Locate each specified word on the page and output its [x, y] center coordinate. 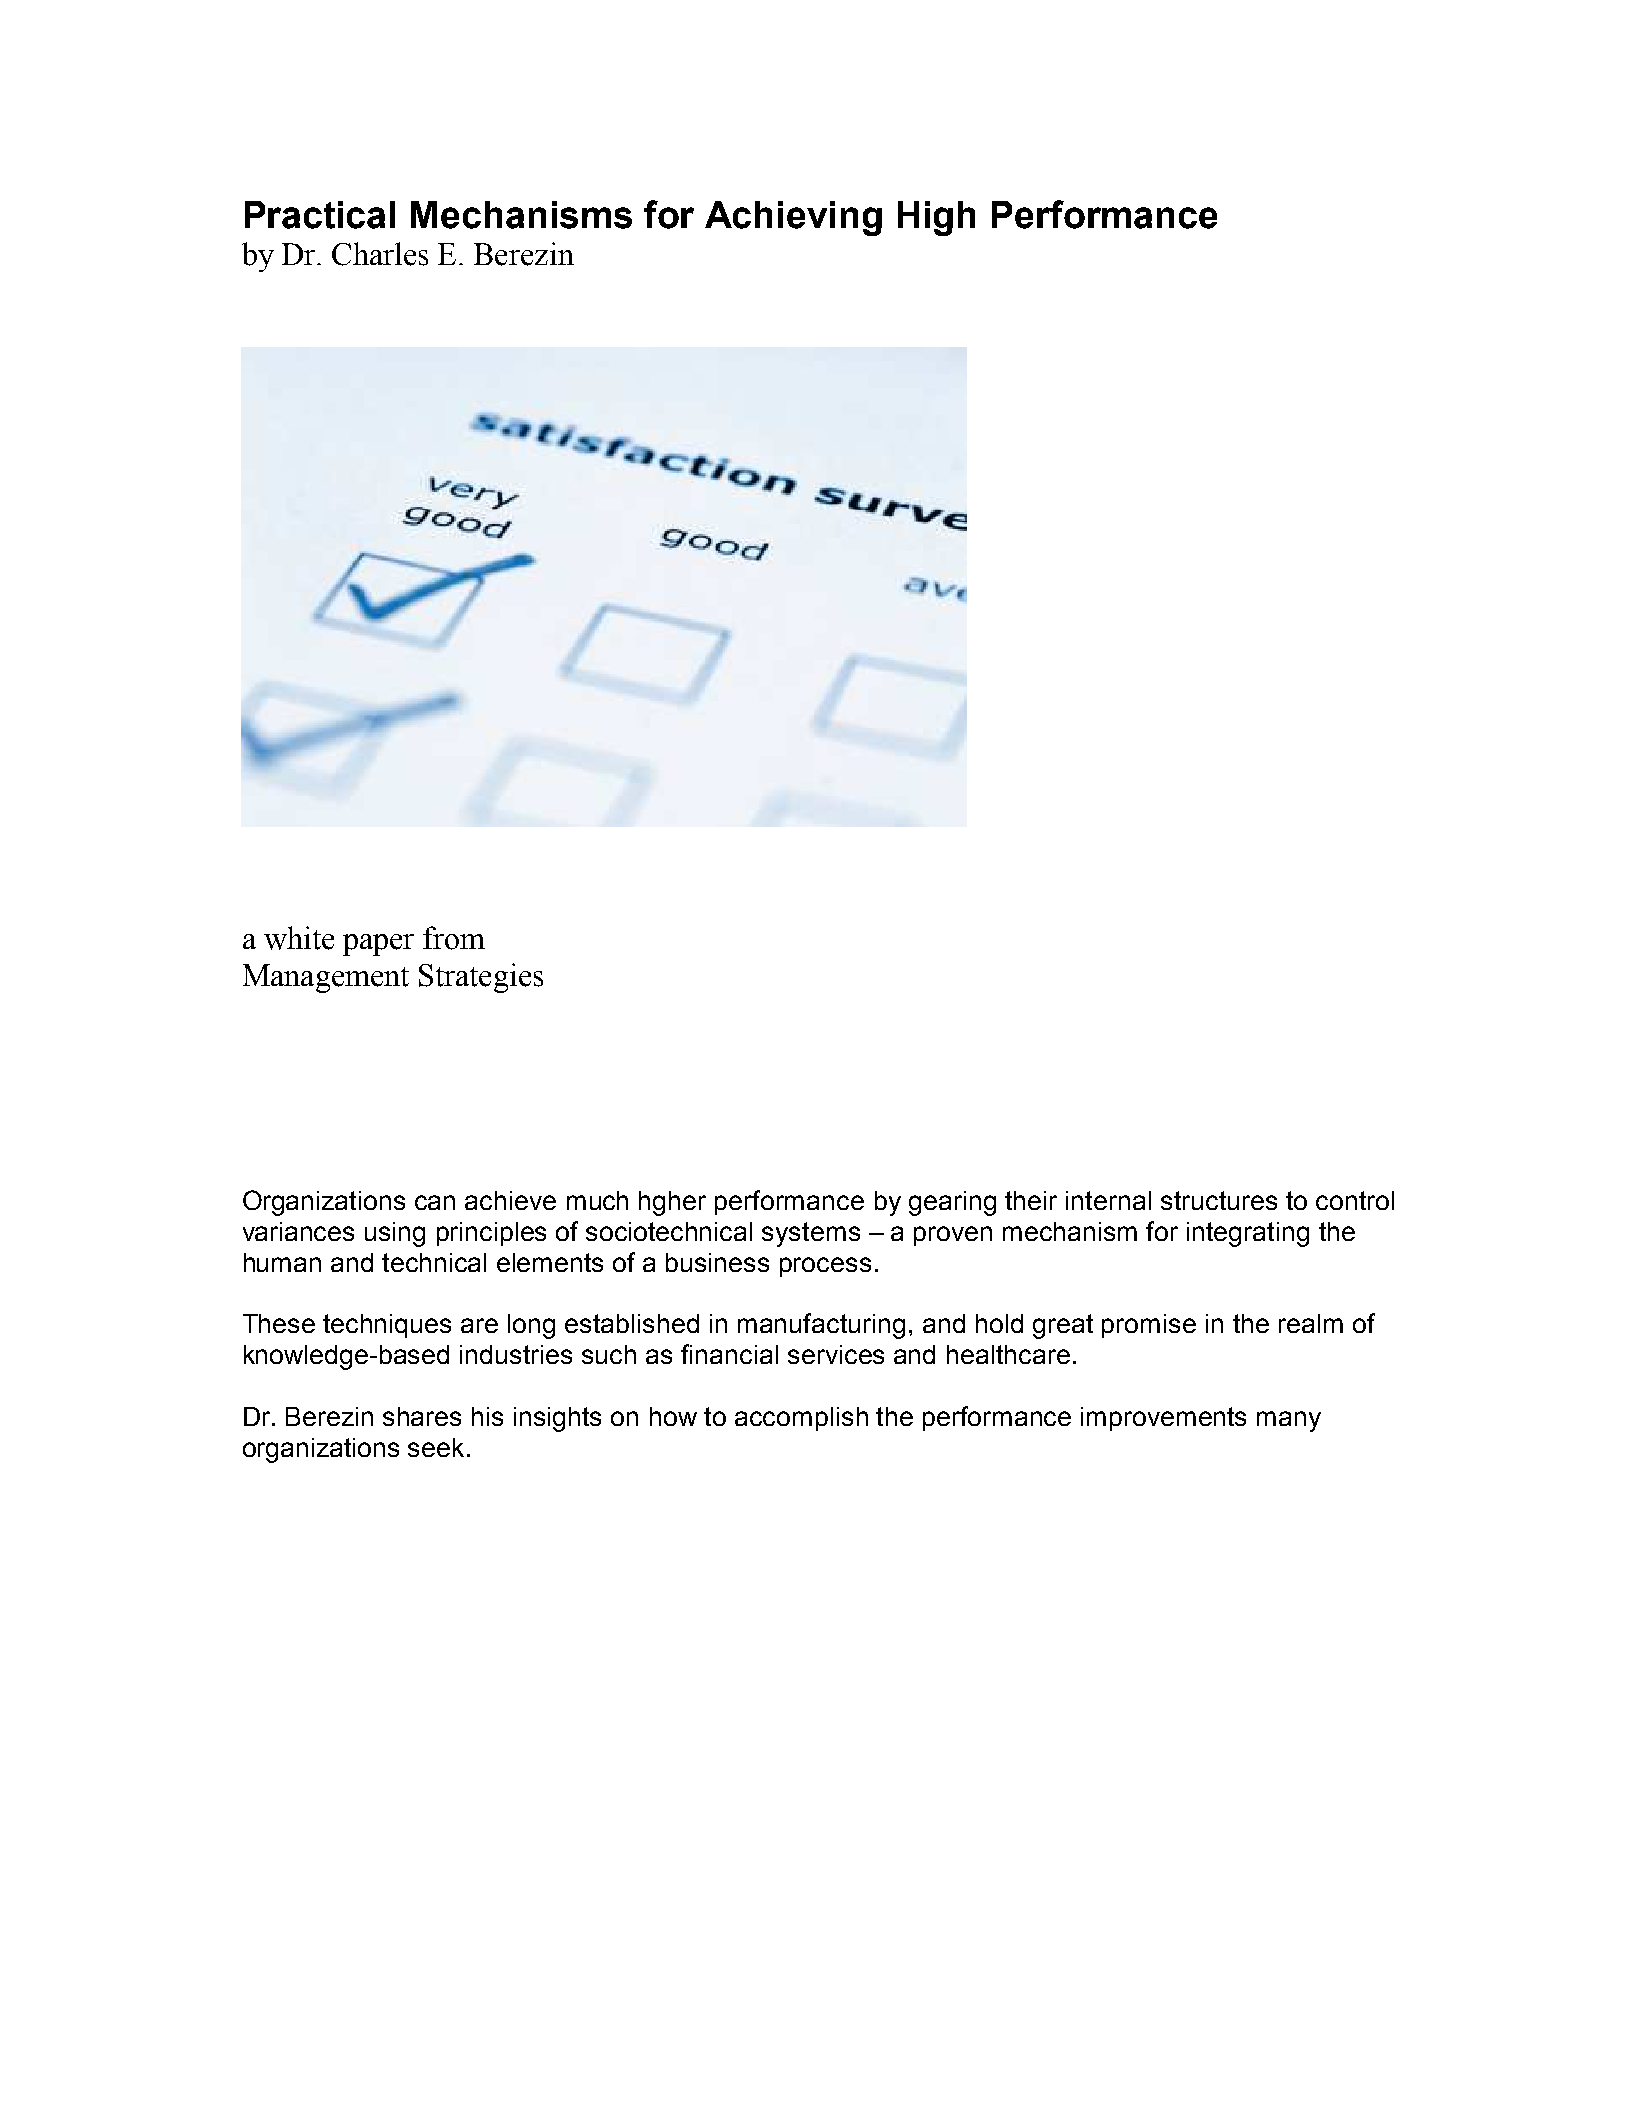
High [936, 218]
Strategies [481, 978]
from [454, 938]
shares [422, 1416]
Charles [380, 254]
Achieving [793, 218]
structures [1219, 1200]
